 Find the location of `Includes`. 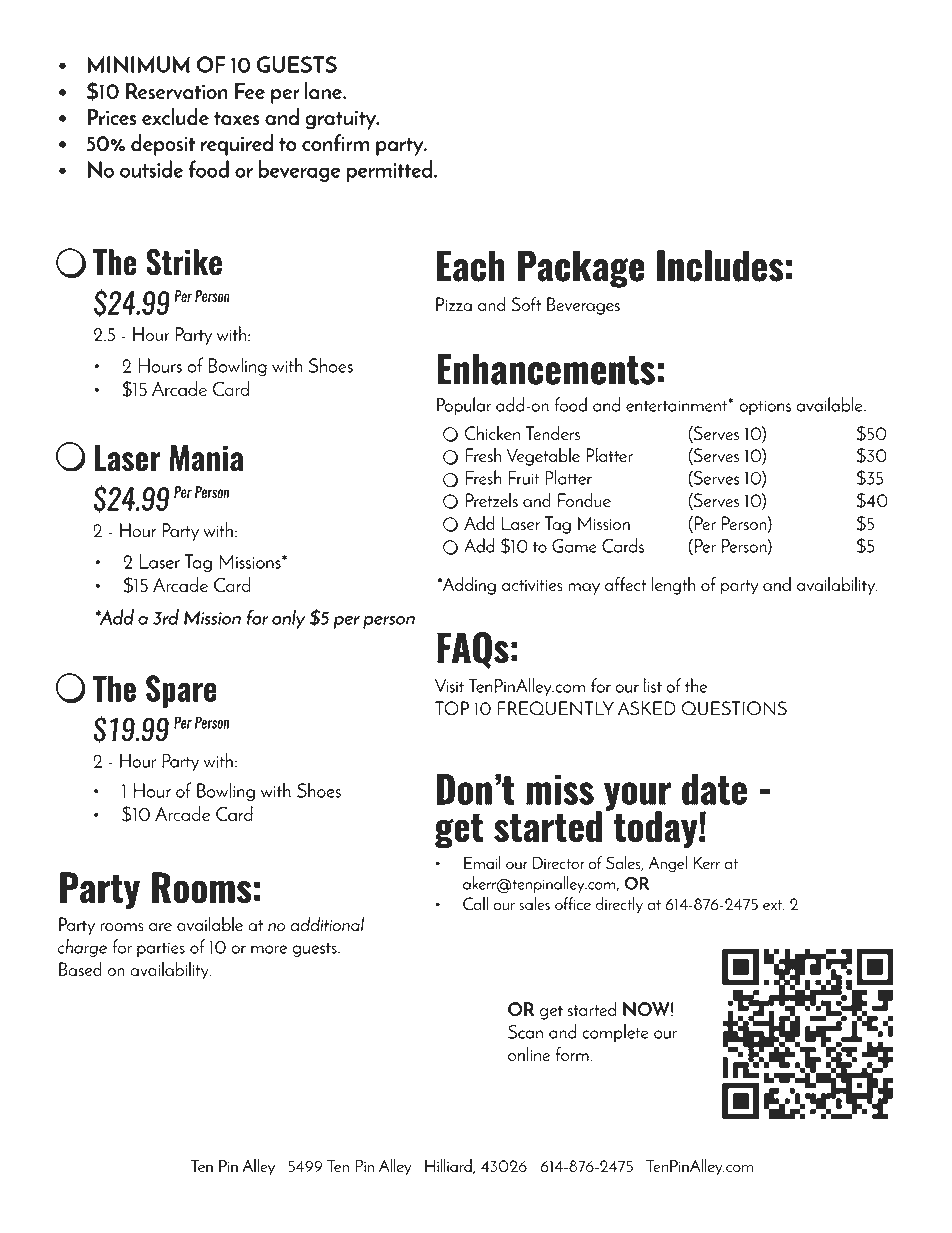

Includes is located at coordinates (720, 266).
